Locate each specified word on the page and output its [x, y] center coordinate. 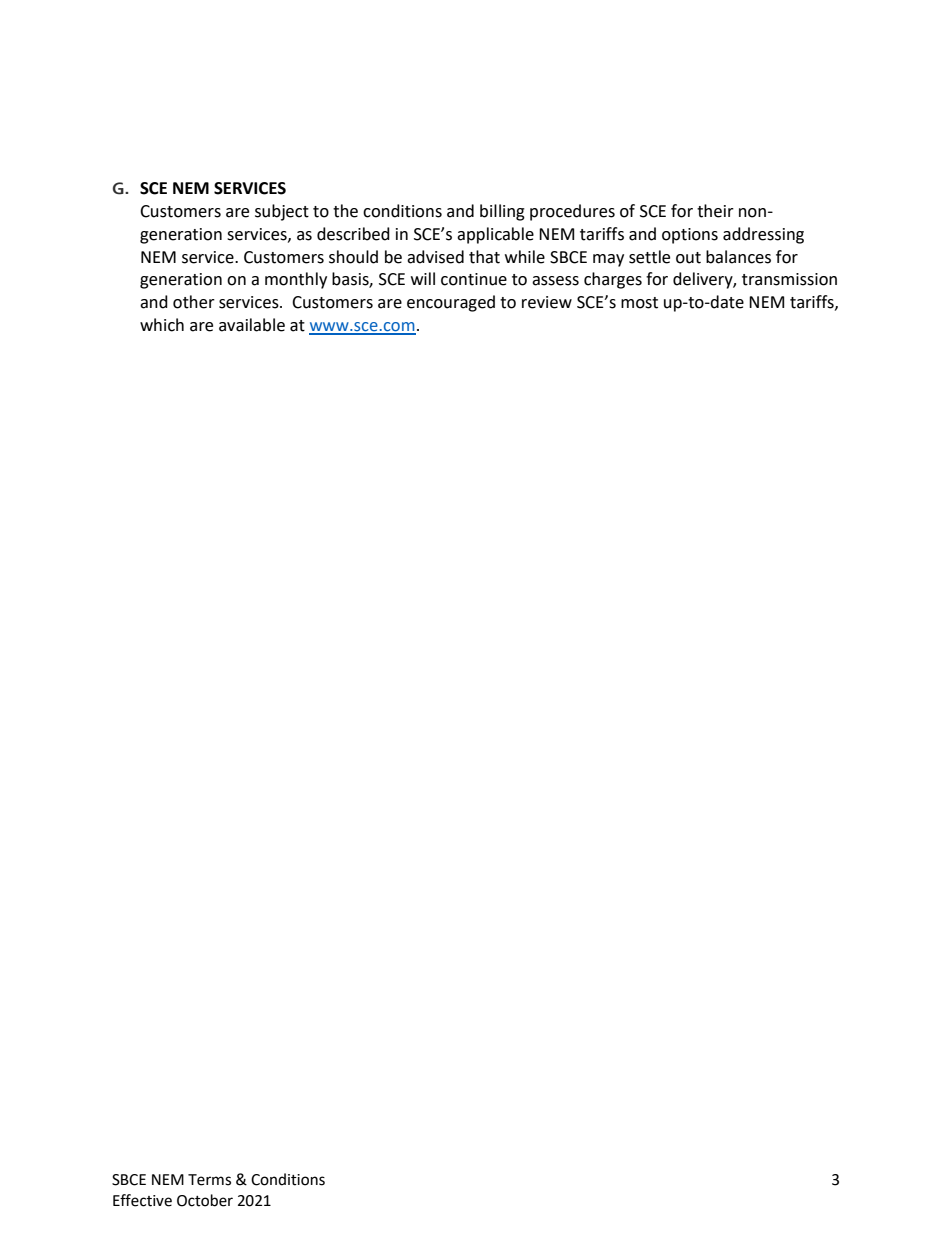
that [484, 257]
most [639, 303]
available [252, 325]
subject [282, 212]
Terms [209, 1180]
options [690, 236]
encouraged [451, 303]
